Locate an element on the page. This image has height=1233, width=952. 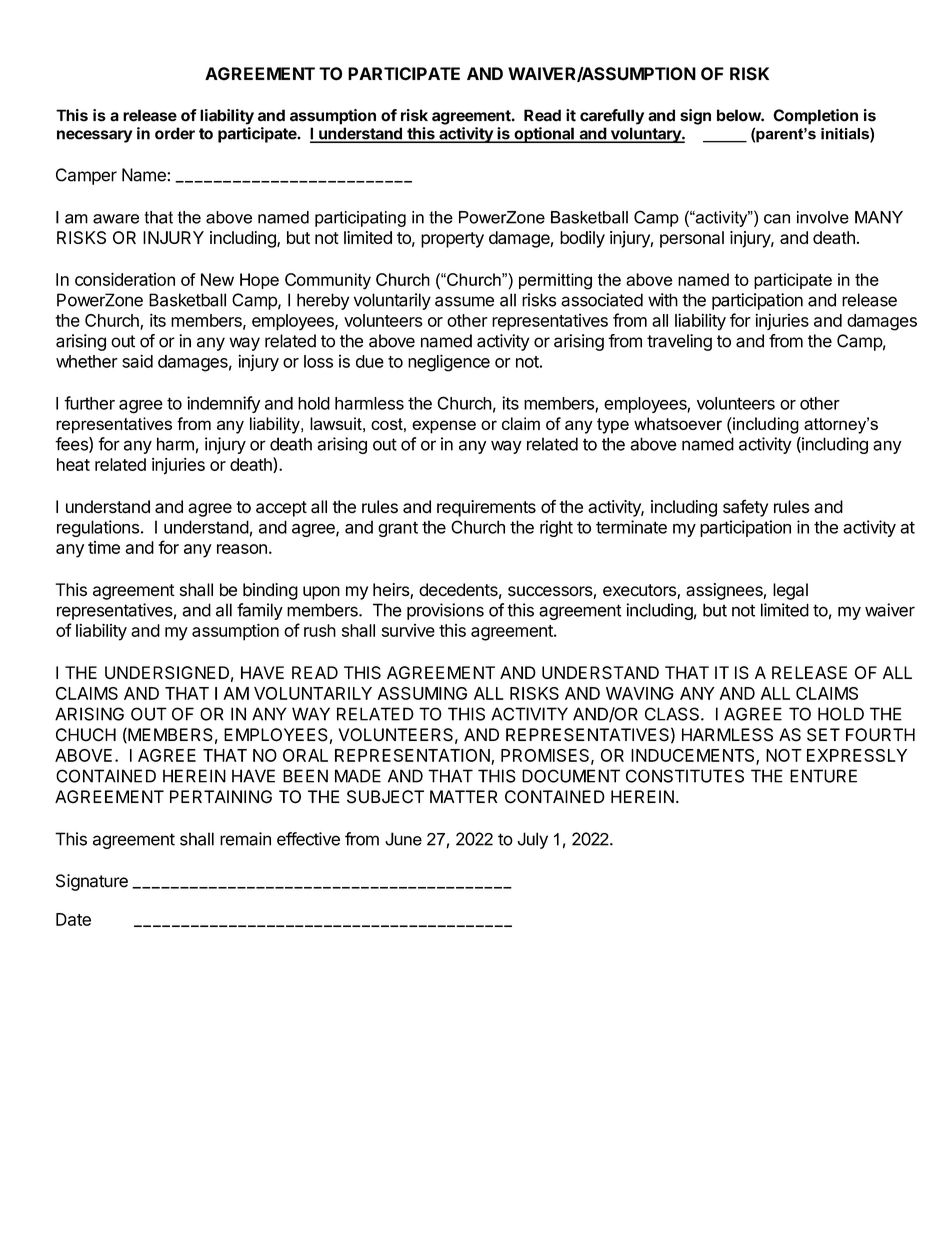
Completion is located at coordinates (815, 117).
